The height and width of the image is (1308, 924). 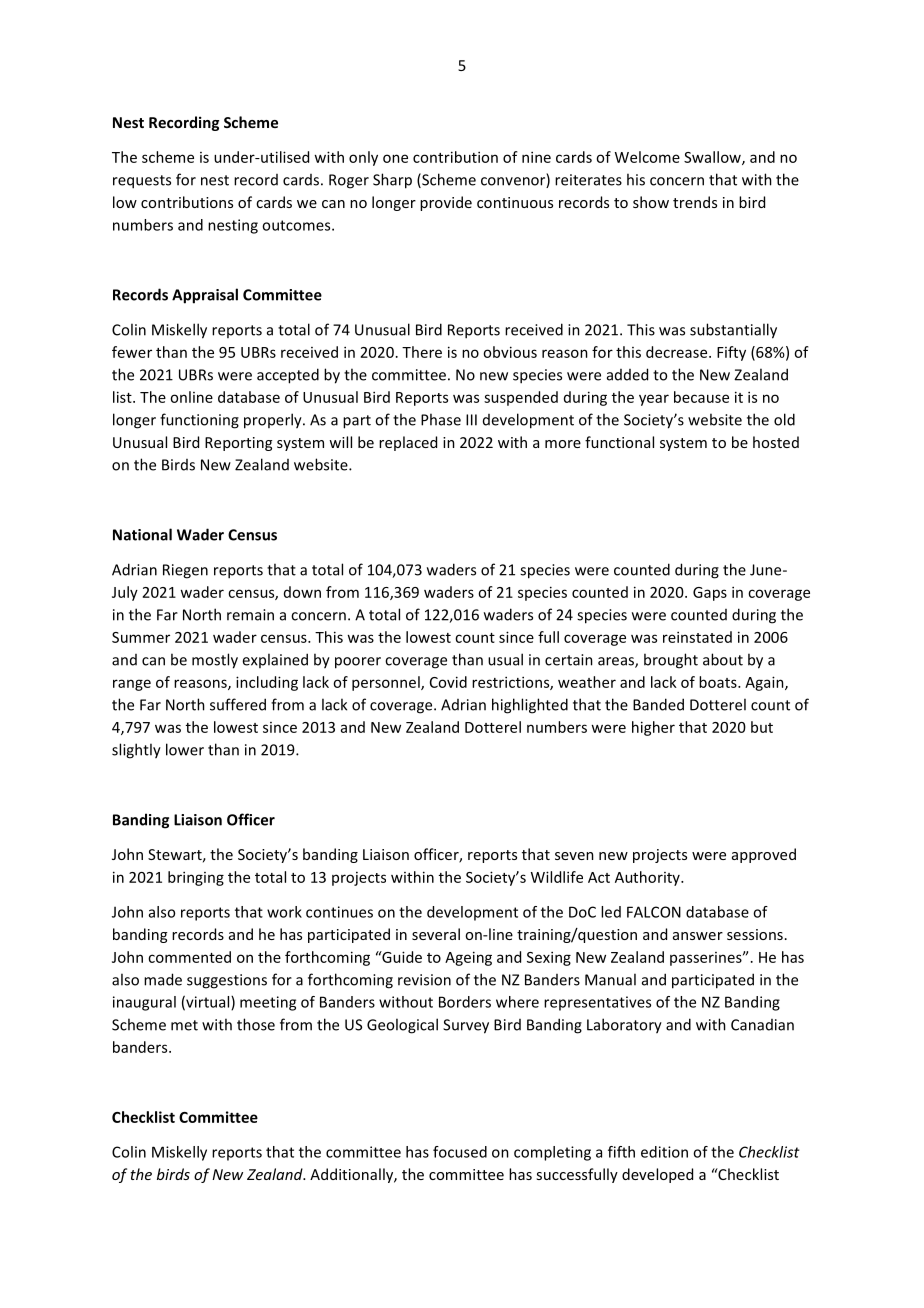 What do you see at coordinates (446, 203) in the image?
I see `provide` at bounding box center [446, 203].
